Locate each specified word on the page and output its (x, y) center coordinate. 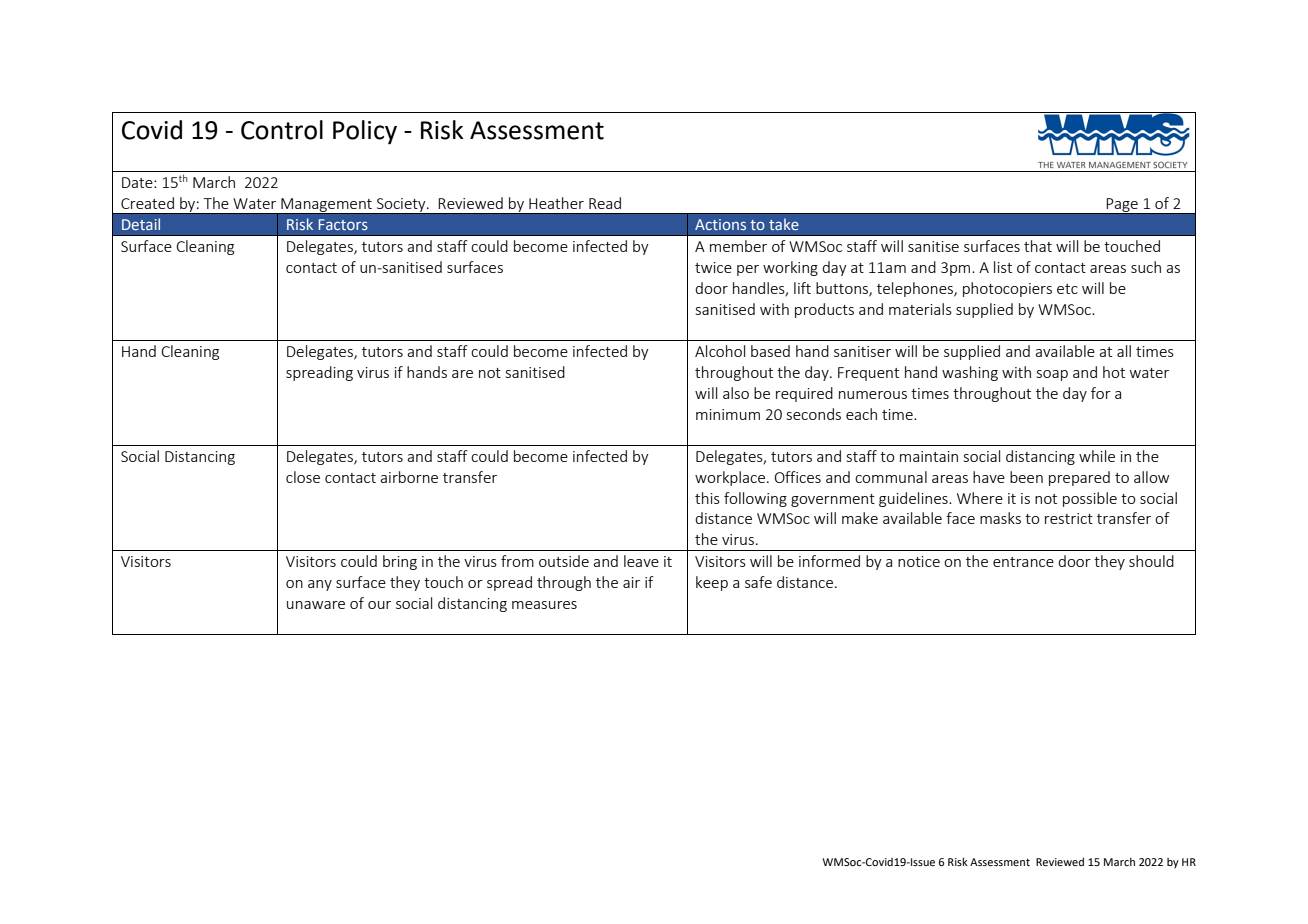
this (707, 498)
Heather (556, 203)
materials (920, 309)
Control (282, 130)
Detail (141, 224)
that (1038, 246)
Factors (343, 224)
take (784, 224)
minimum (728, 414)
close (303, 477)
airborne (409, 477)
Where (980, 498)
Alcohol (720, 351)
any (320, 585)
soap (1052, 375)
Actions (720, 224)
